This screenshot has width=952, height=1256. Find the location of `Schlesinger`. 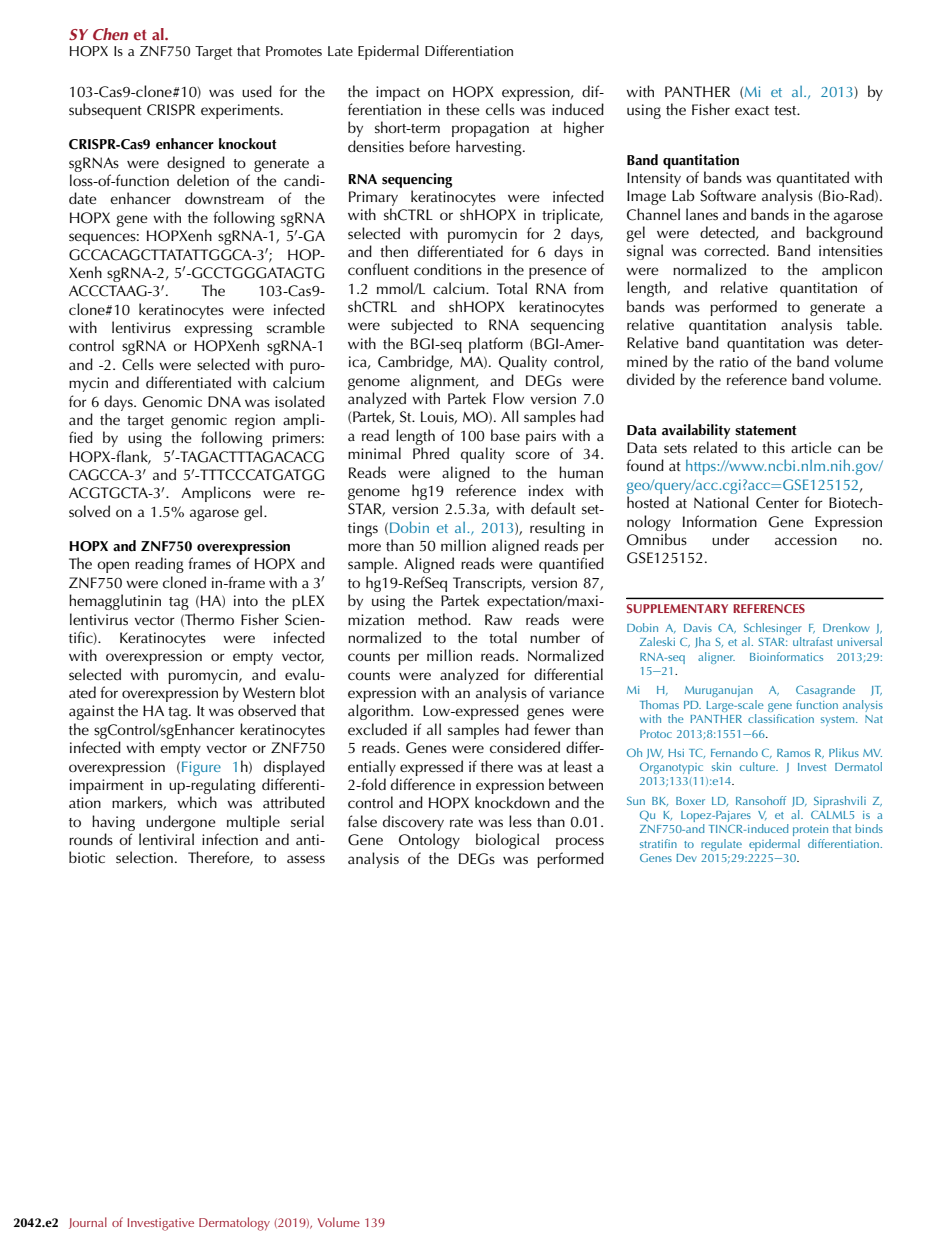

Schlesinger is located at coordinates (773, 630).
